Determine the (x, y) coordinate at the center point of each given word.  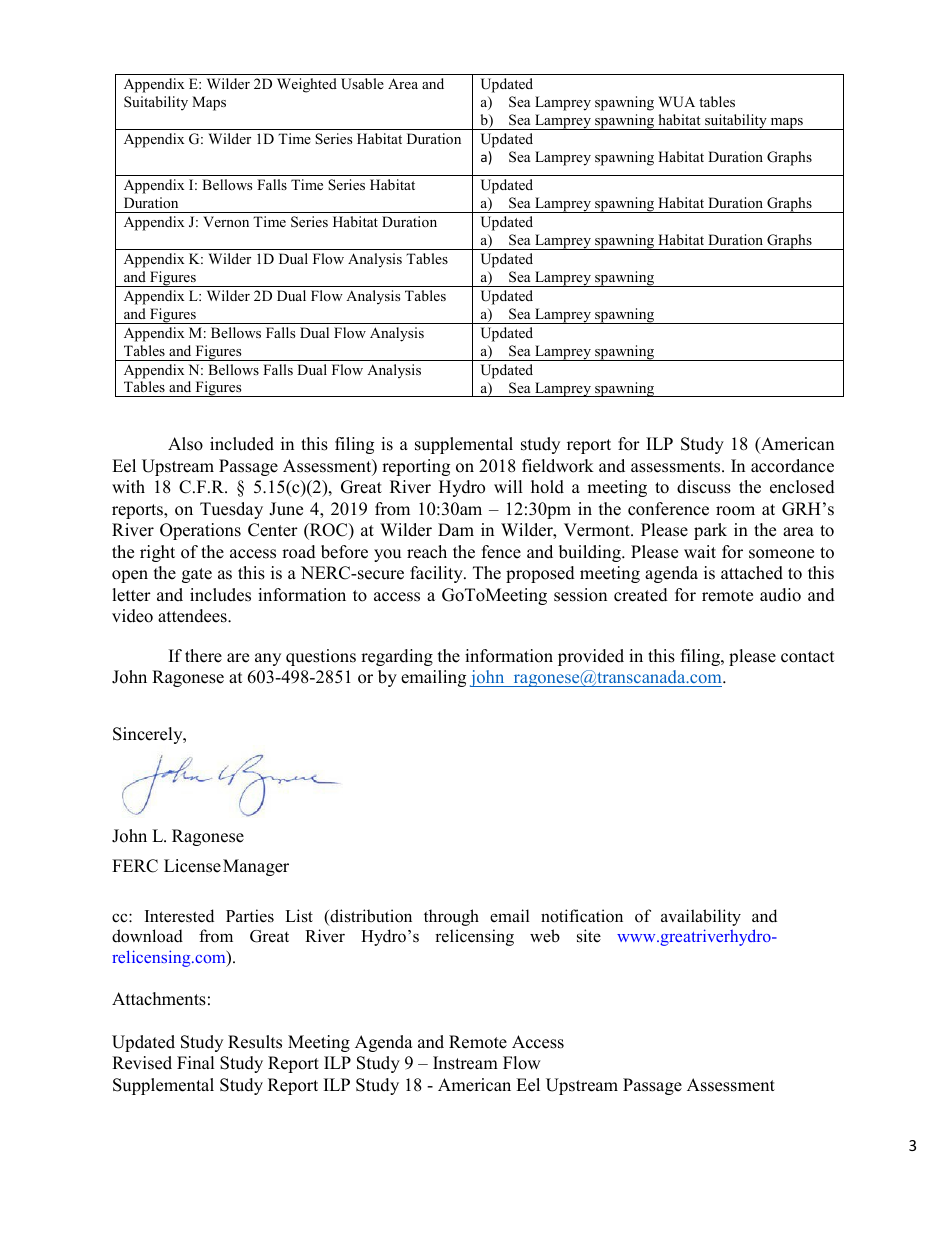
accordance (792, 466)
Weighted (307, 85)
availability (701, 917)
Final (196, 1062)
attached (752, 573)
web (545, 936)
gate (197, 575)
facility (437, 574)
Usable (362, 84)
